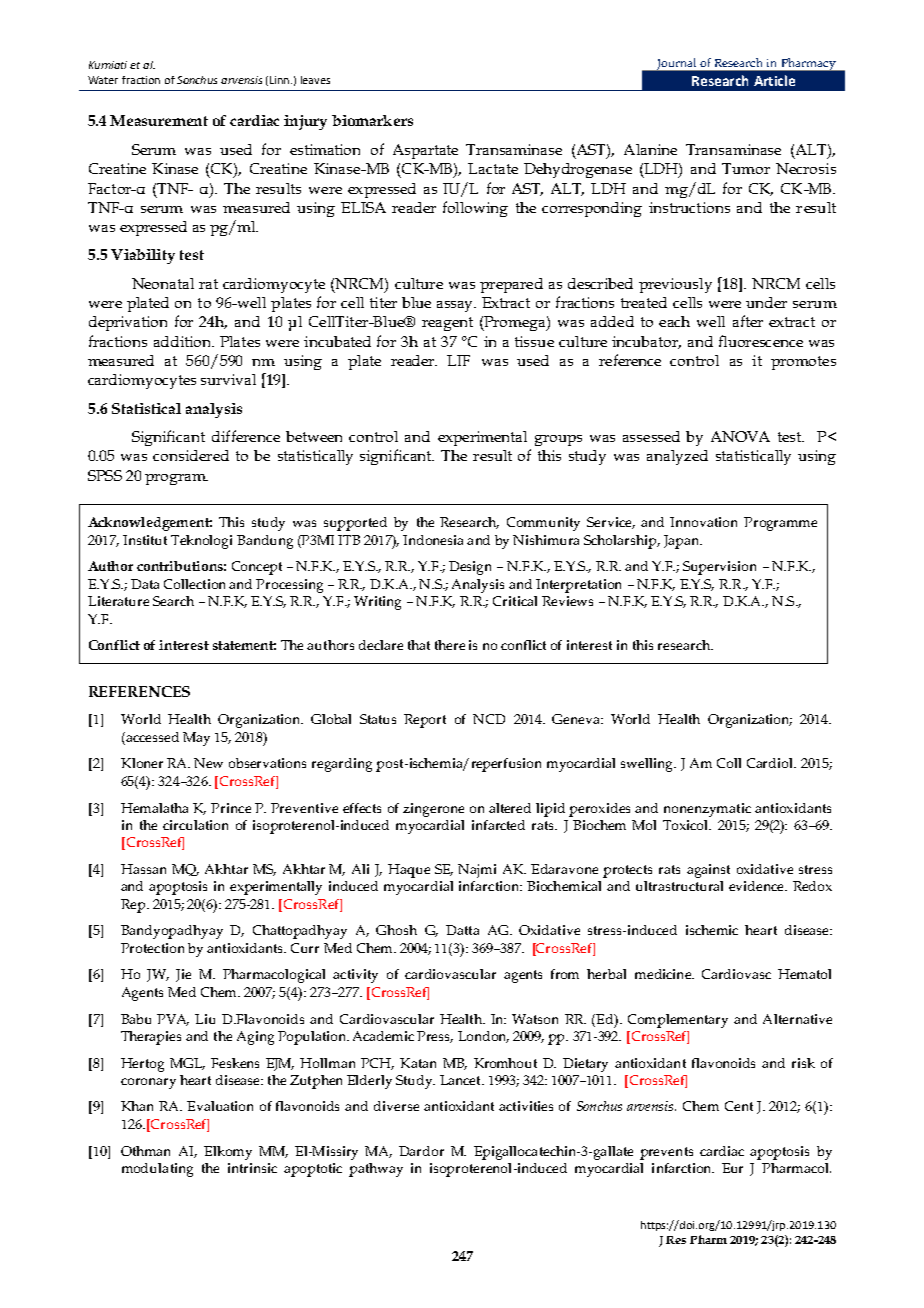 The image size is (924, 1308). I want to click on reagent, so click(447, 324).
